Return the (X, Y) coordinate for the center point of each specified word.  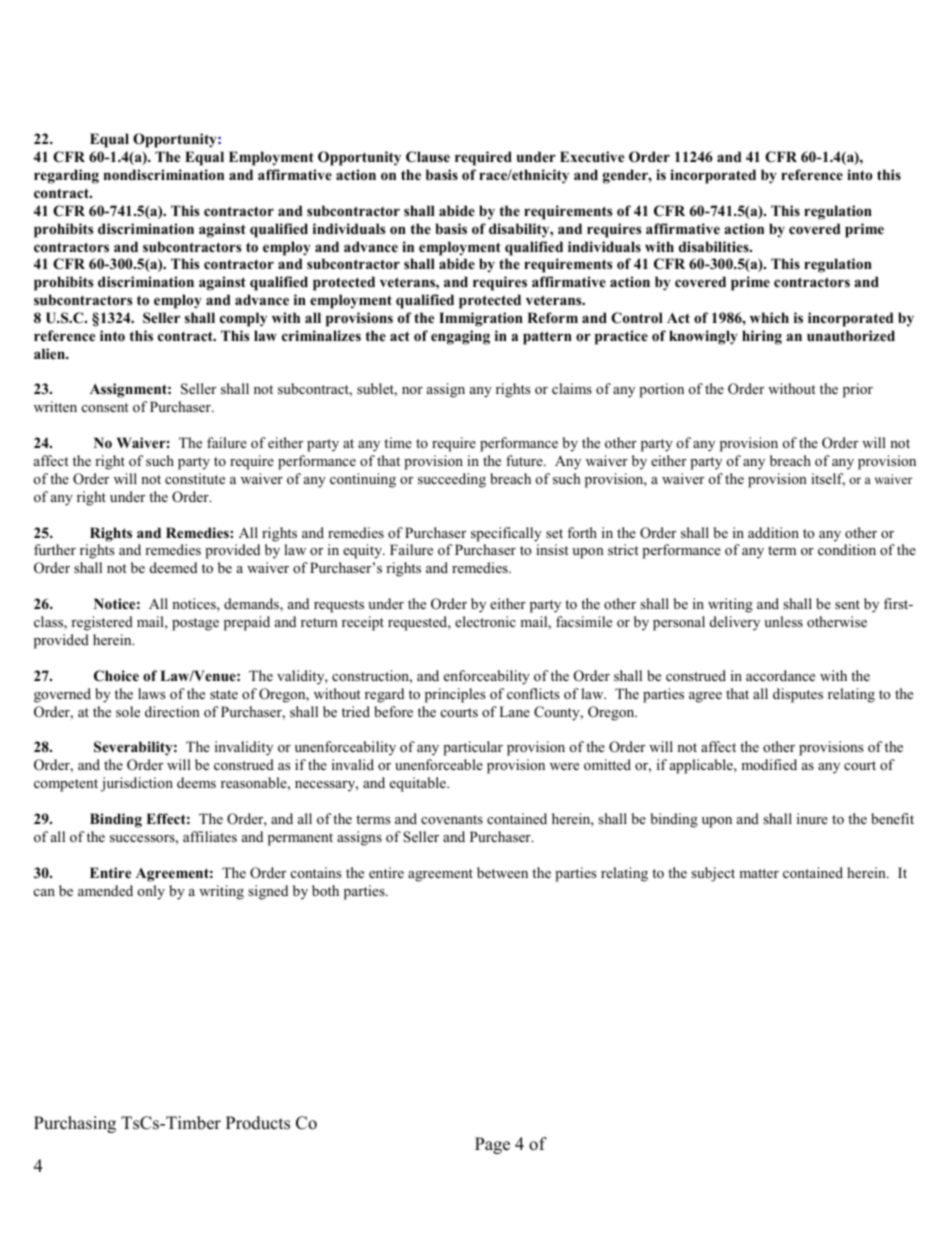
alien (50, 353)
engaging (460, 337)
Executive (592, 156)
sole (128, 711)
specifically (506, 534)
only (151, 892)
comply (243, 319)
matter (759, 873)
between (502, 872)
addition (773, 532)
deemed (173, 567)
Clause (428, 157)
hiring (762, 337)
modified (769, 764)
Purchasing (75, 1124)
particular (473, 748)
